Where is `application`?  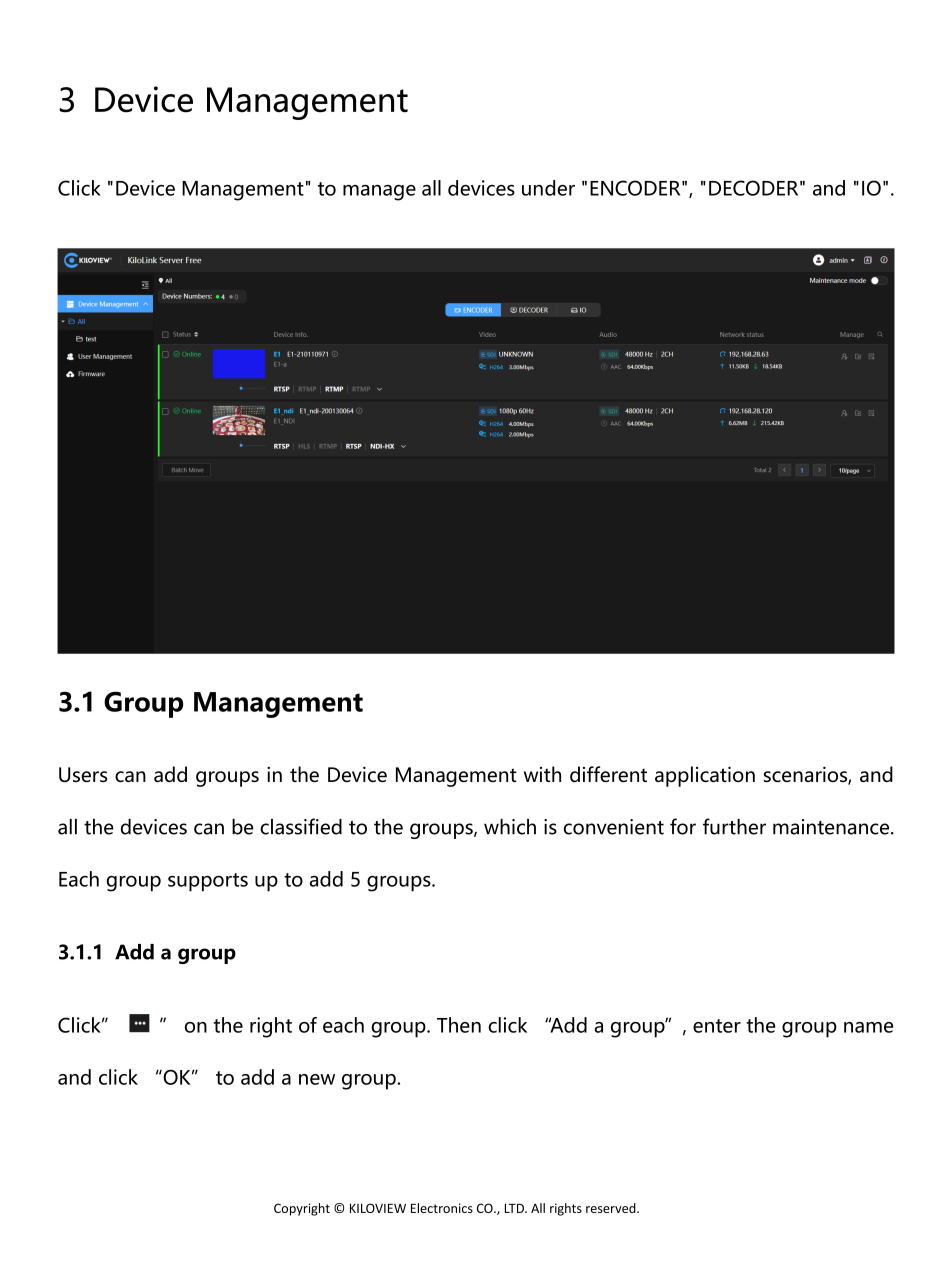
application is located at coordinates (705, 776).
